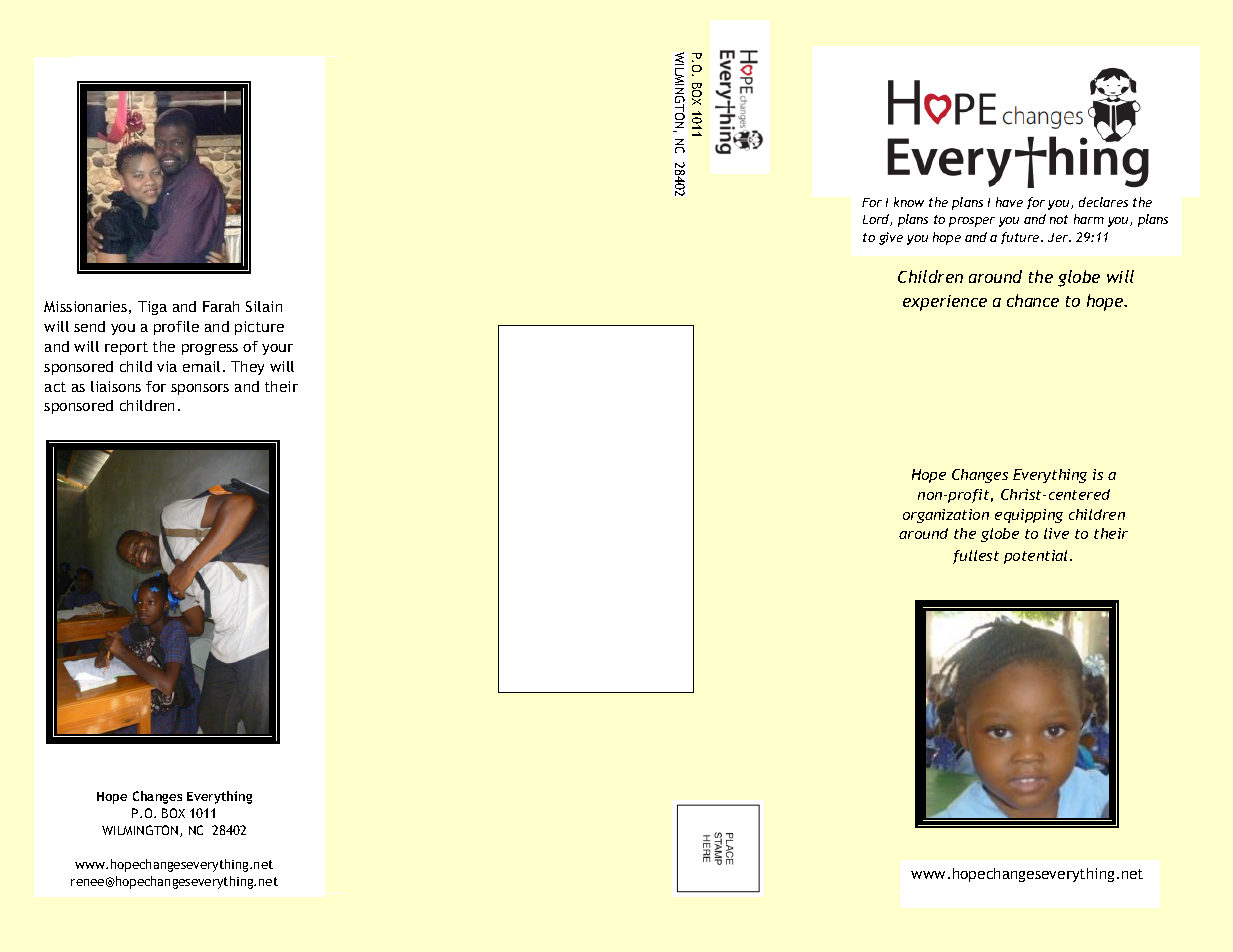 Image resolution: width=1233 pixels, height=952 pixels. What do you see at coordinates (200, 389) in the screenshot?
I see `sponsors` at bounding box center [200, 389].
